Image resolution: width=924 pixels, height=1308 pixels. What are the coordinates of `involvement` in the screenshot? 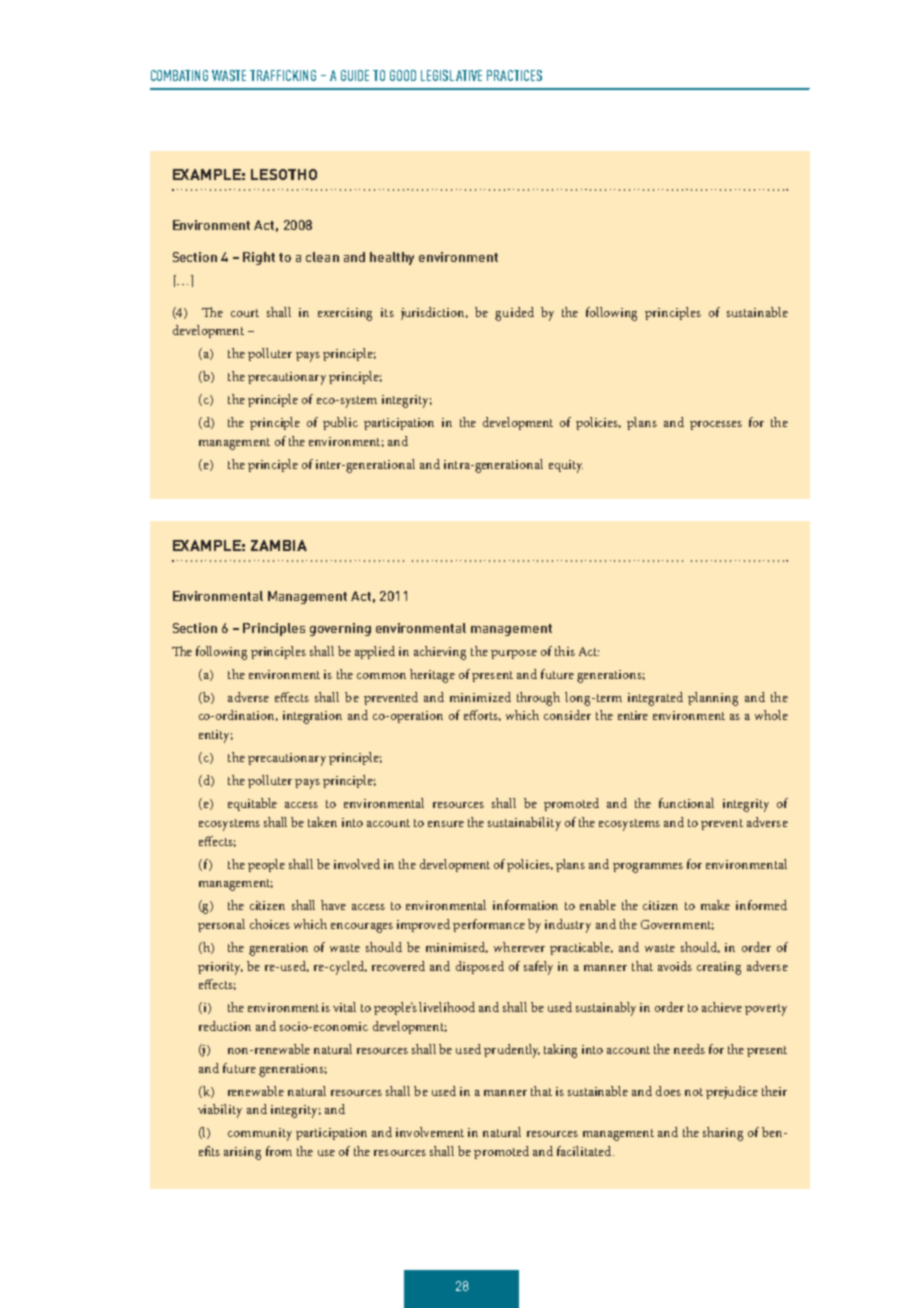 It's located at (430, 1132).
